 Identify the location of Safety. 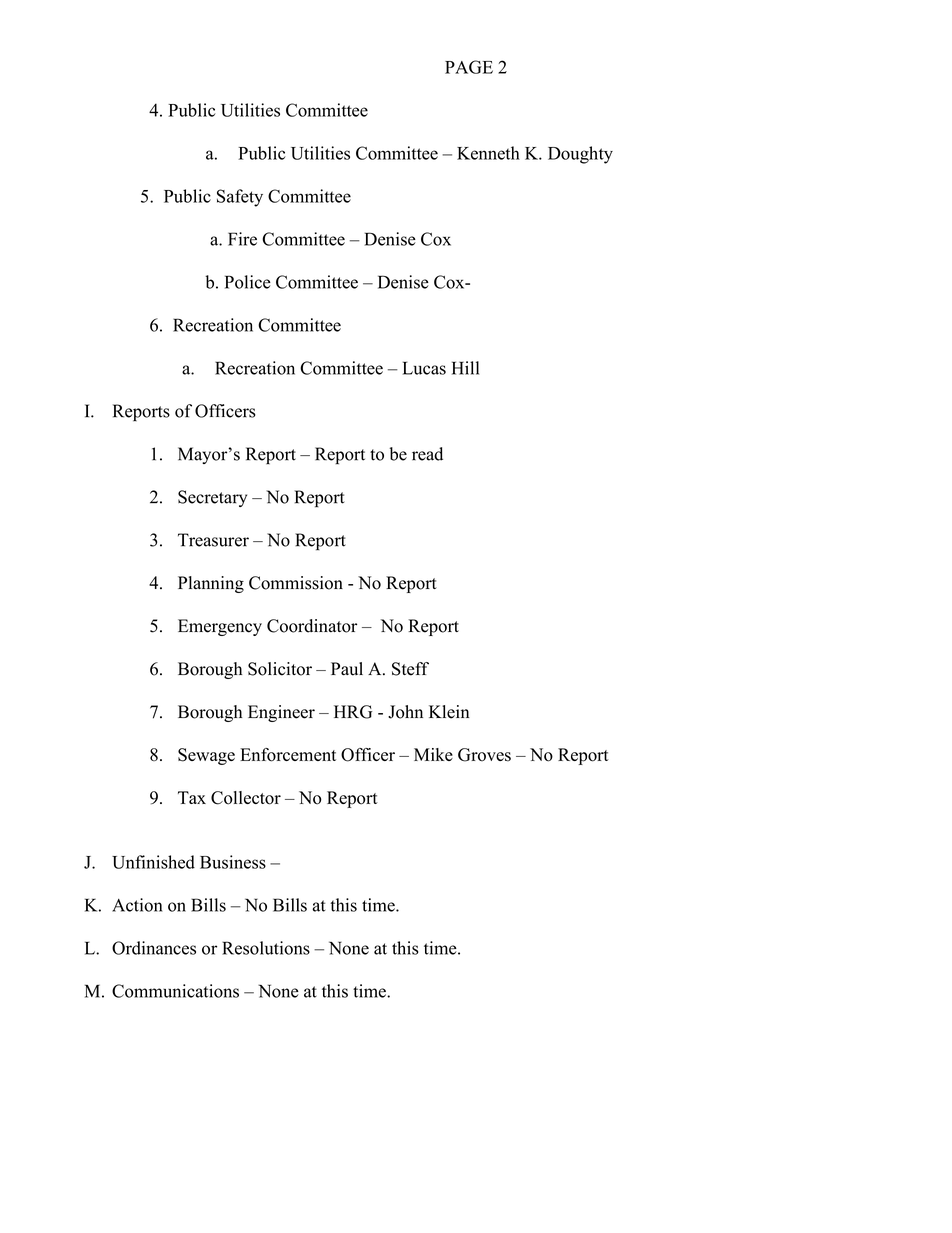
(240, 198).
